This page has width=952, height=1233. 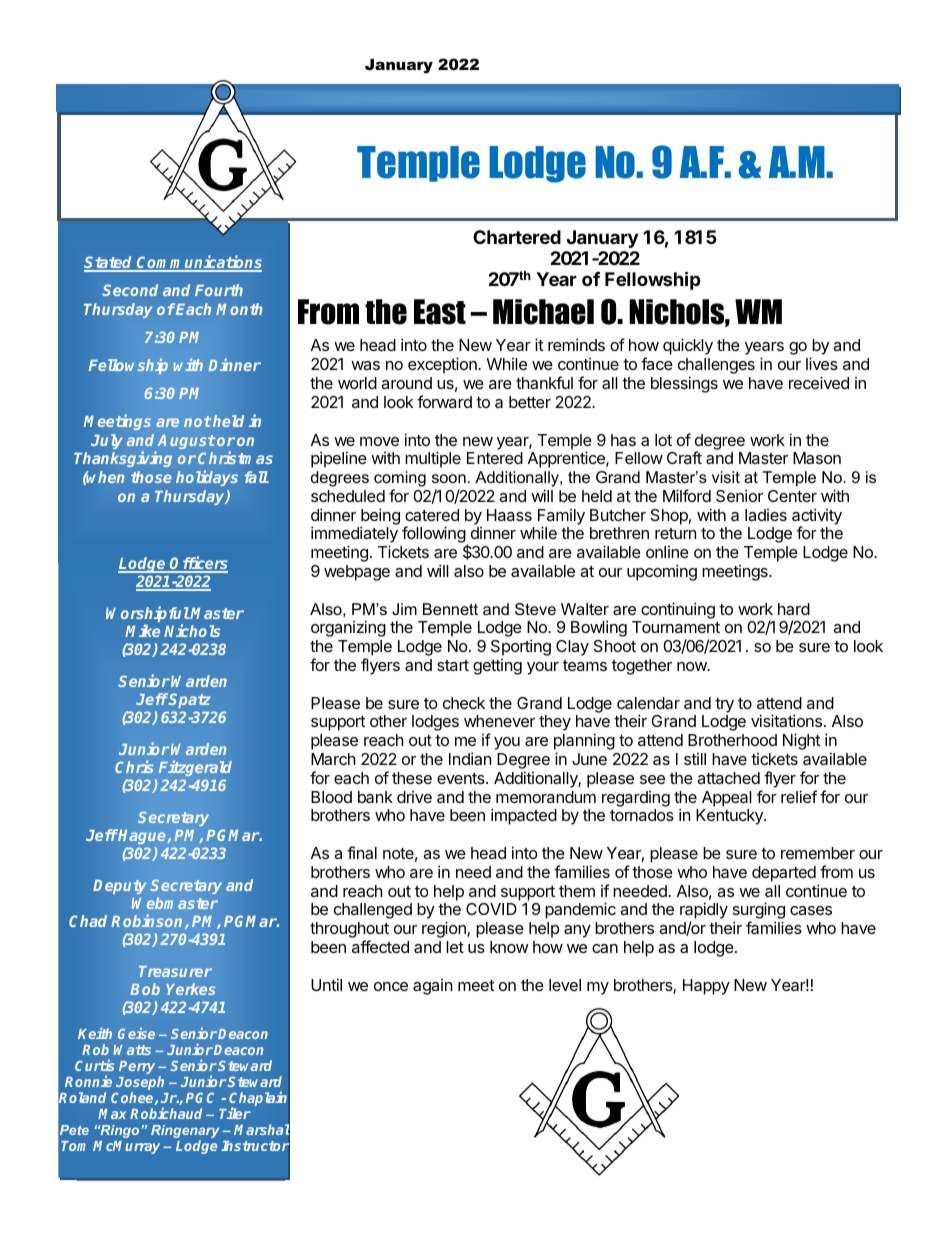 What do you see at coordinates (235, 1113) in the page?
I see `Tiler` at bounding box center [235, 1113].
